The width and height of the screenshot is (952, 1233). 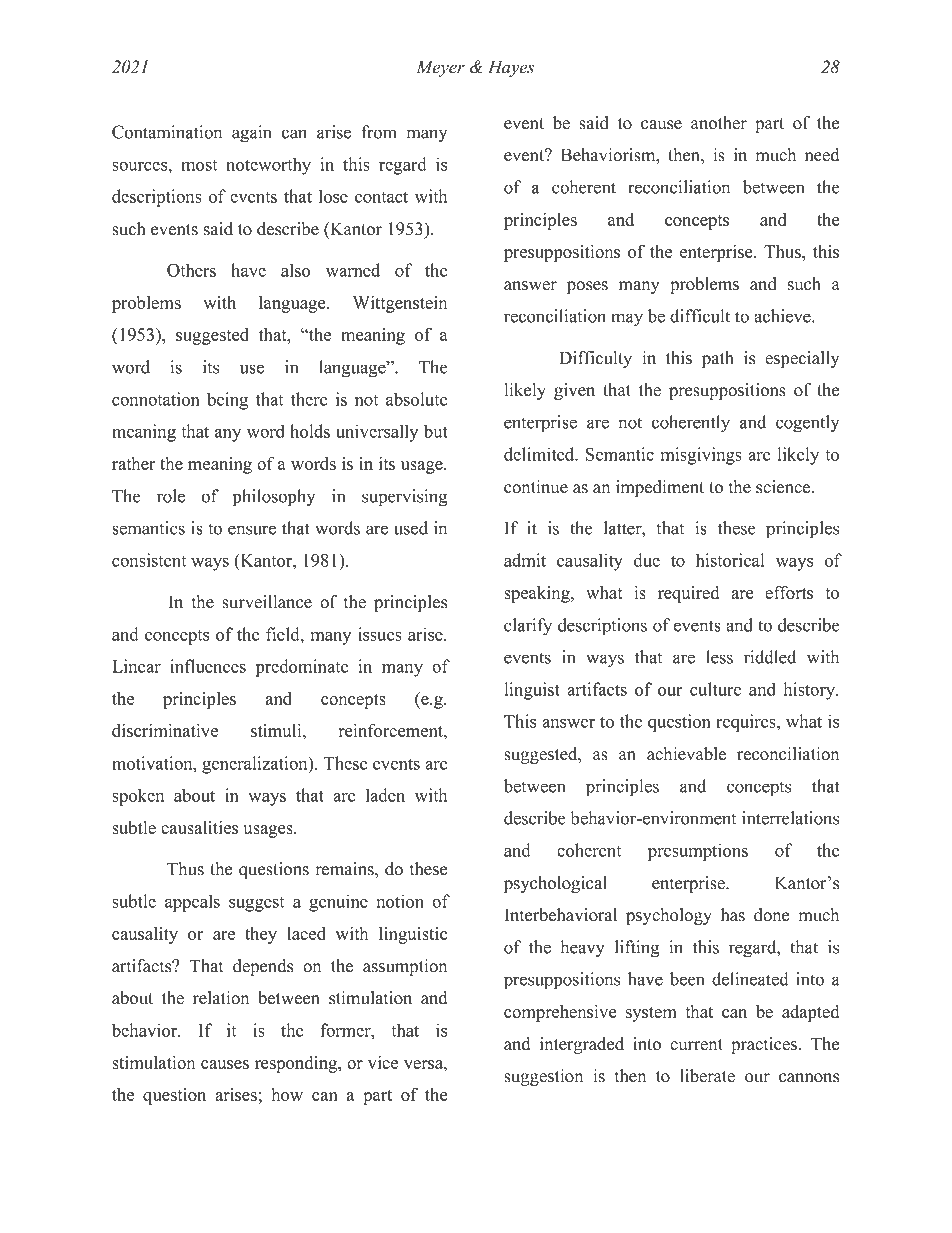 I want to click on surveillance, so click(x=267, y=602).
